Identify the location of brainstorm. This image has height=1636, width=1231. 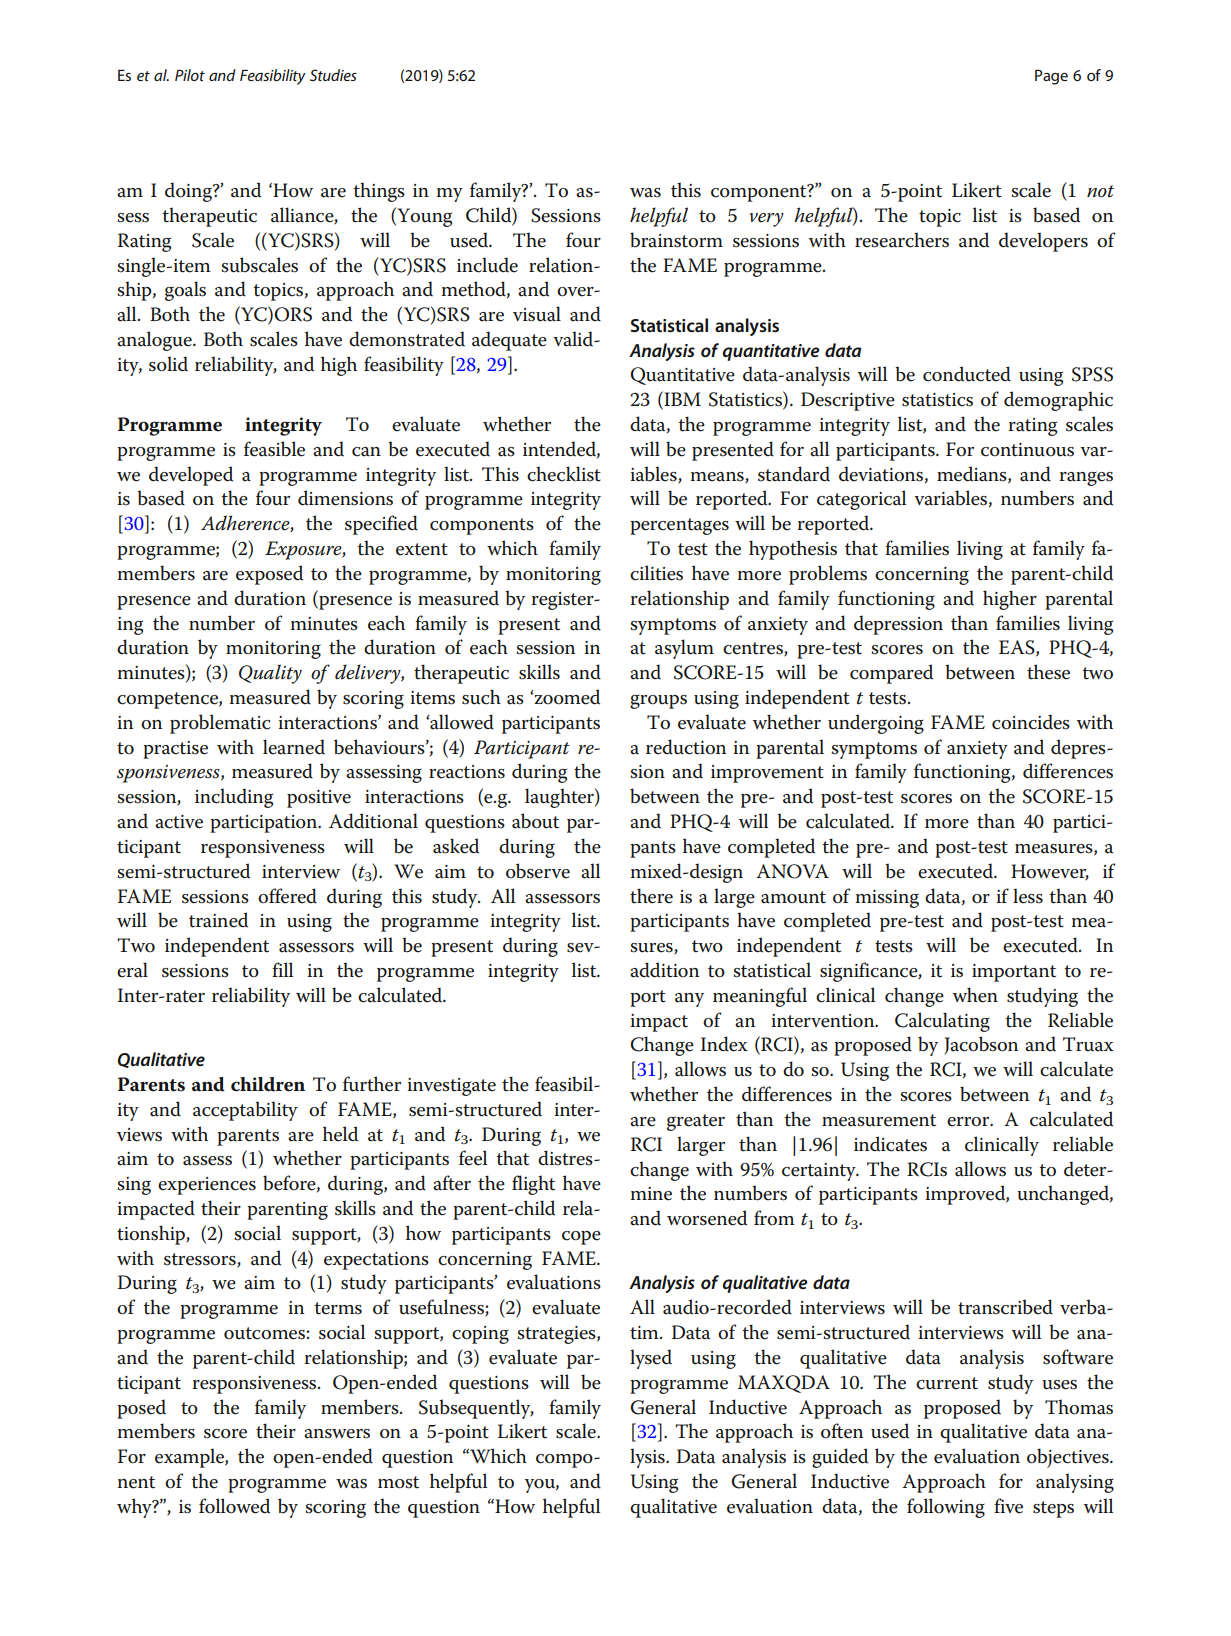
(676, 240).
